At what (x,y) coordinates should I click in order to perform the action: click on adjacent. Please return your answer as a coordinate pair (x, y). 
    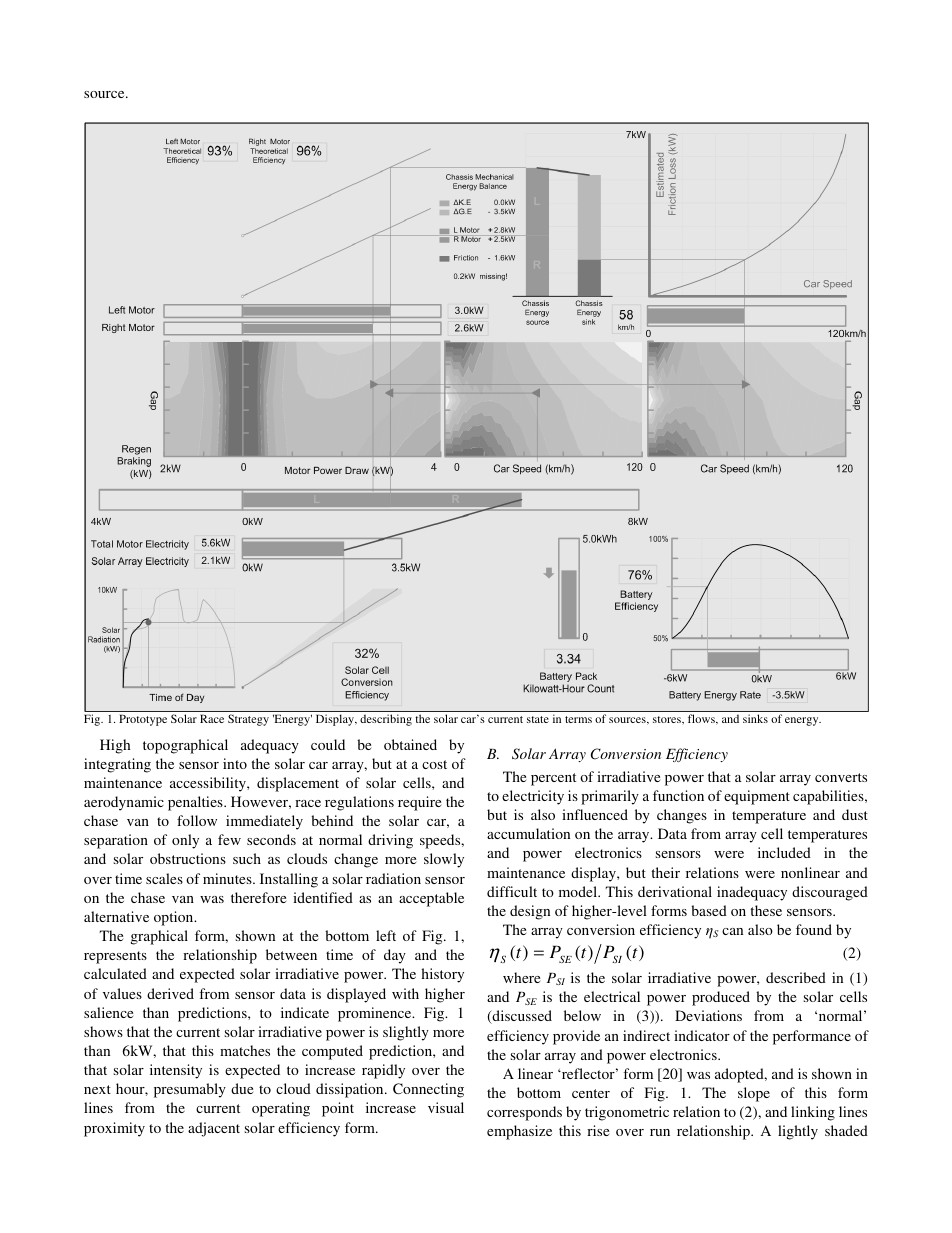
    Looking at the image, I should click on (214, 1129).
